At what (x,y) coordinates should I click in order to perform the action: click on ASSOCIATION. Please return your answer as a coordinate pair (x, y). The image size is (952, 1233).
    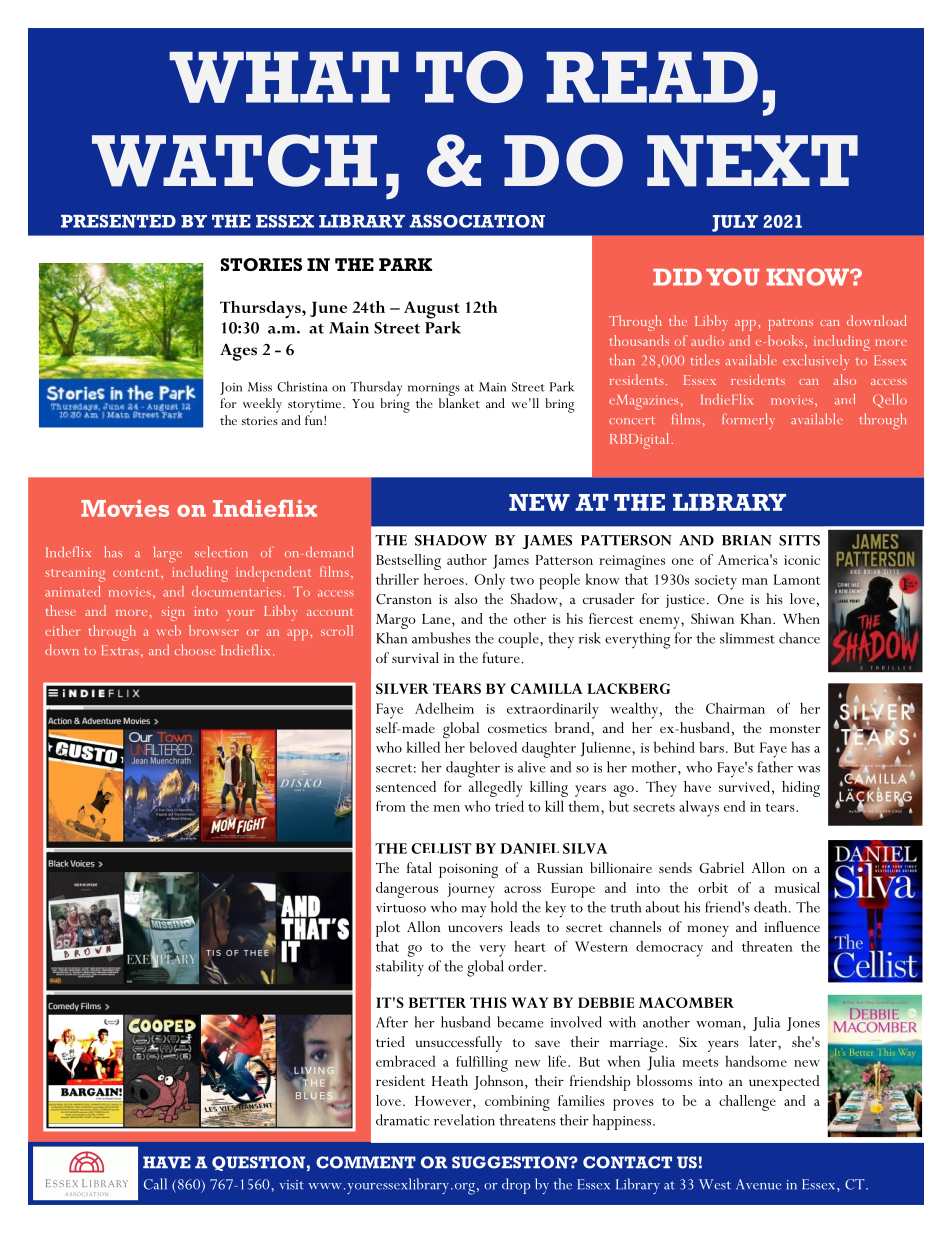
    Looking at the image, I should click on (477, 221).
